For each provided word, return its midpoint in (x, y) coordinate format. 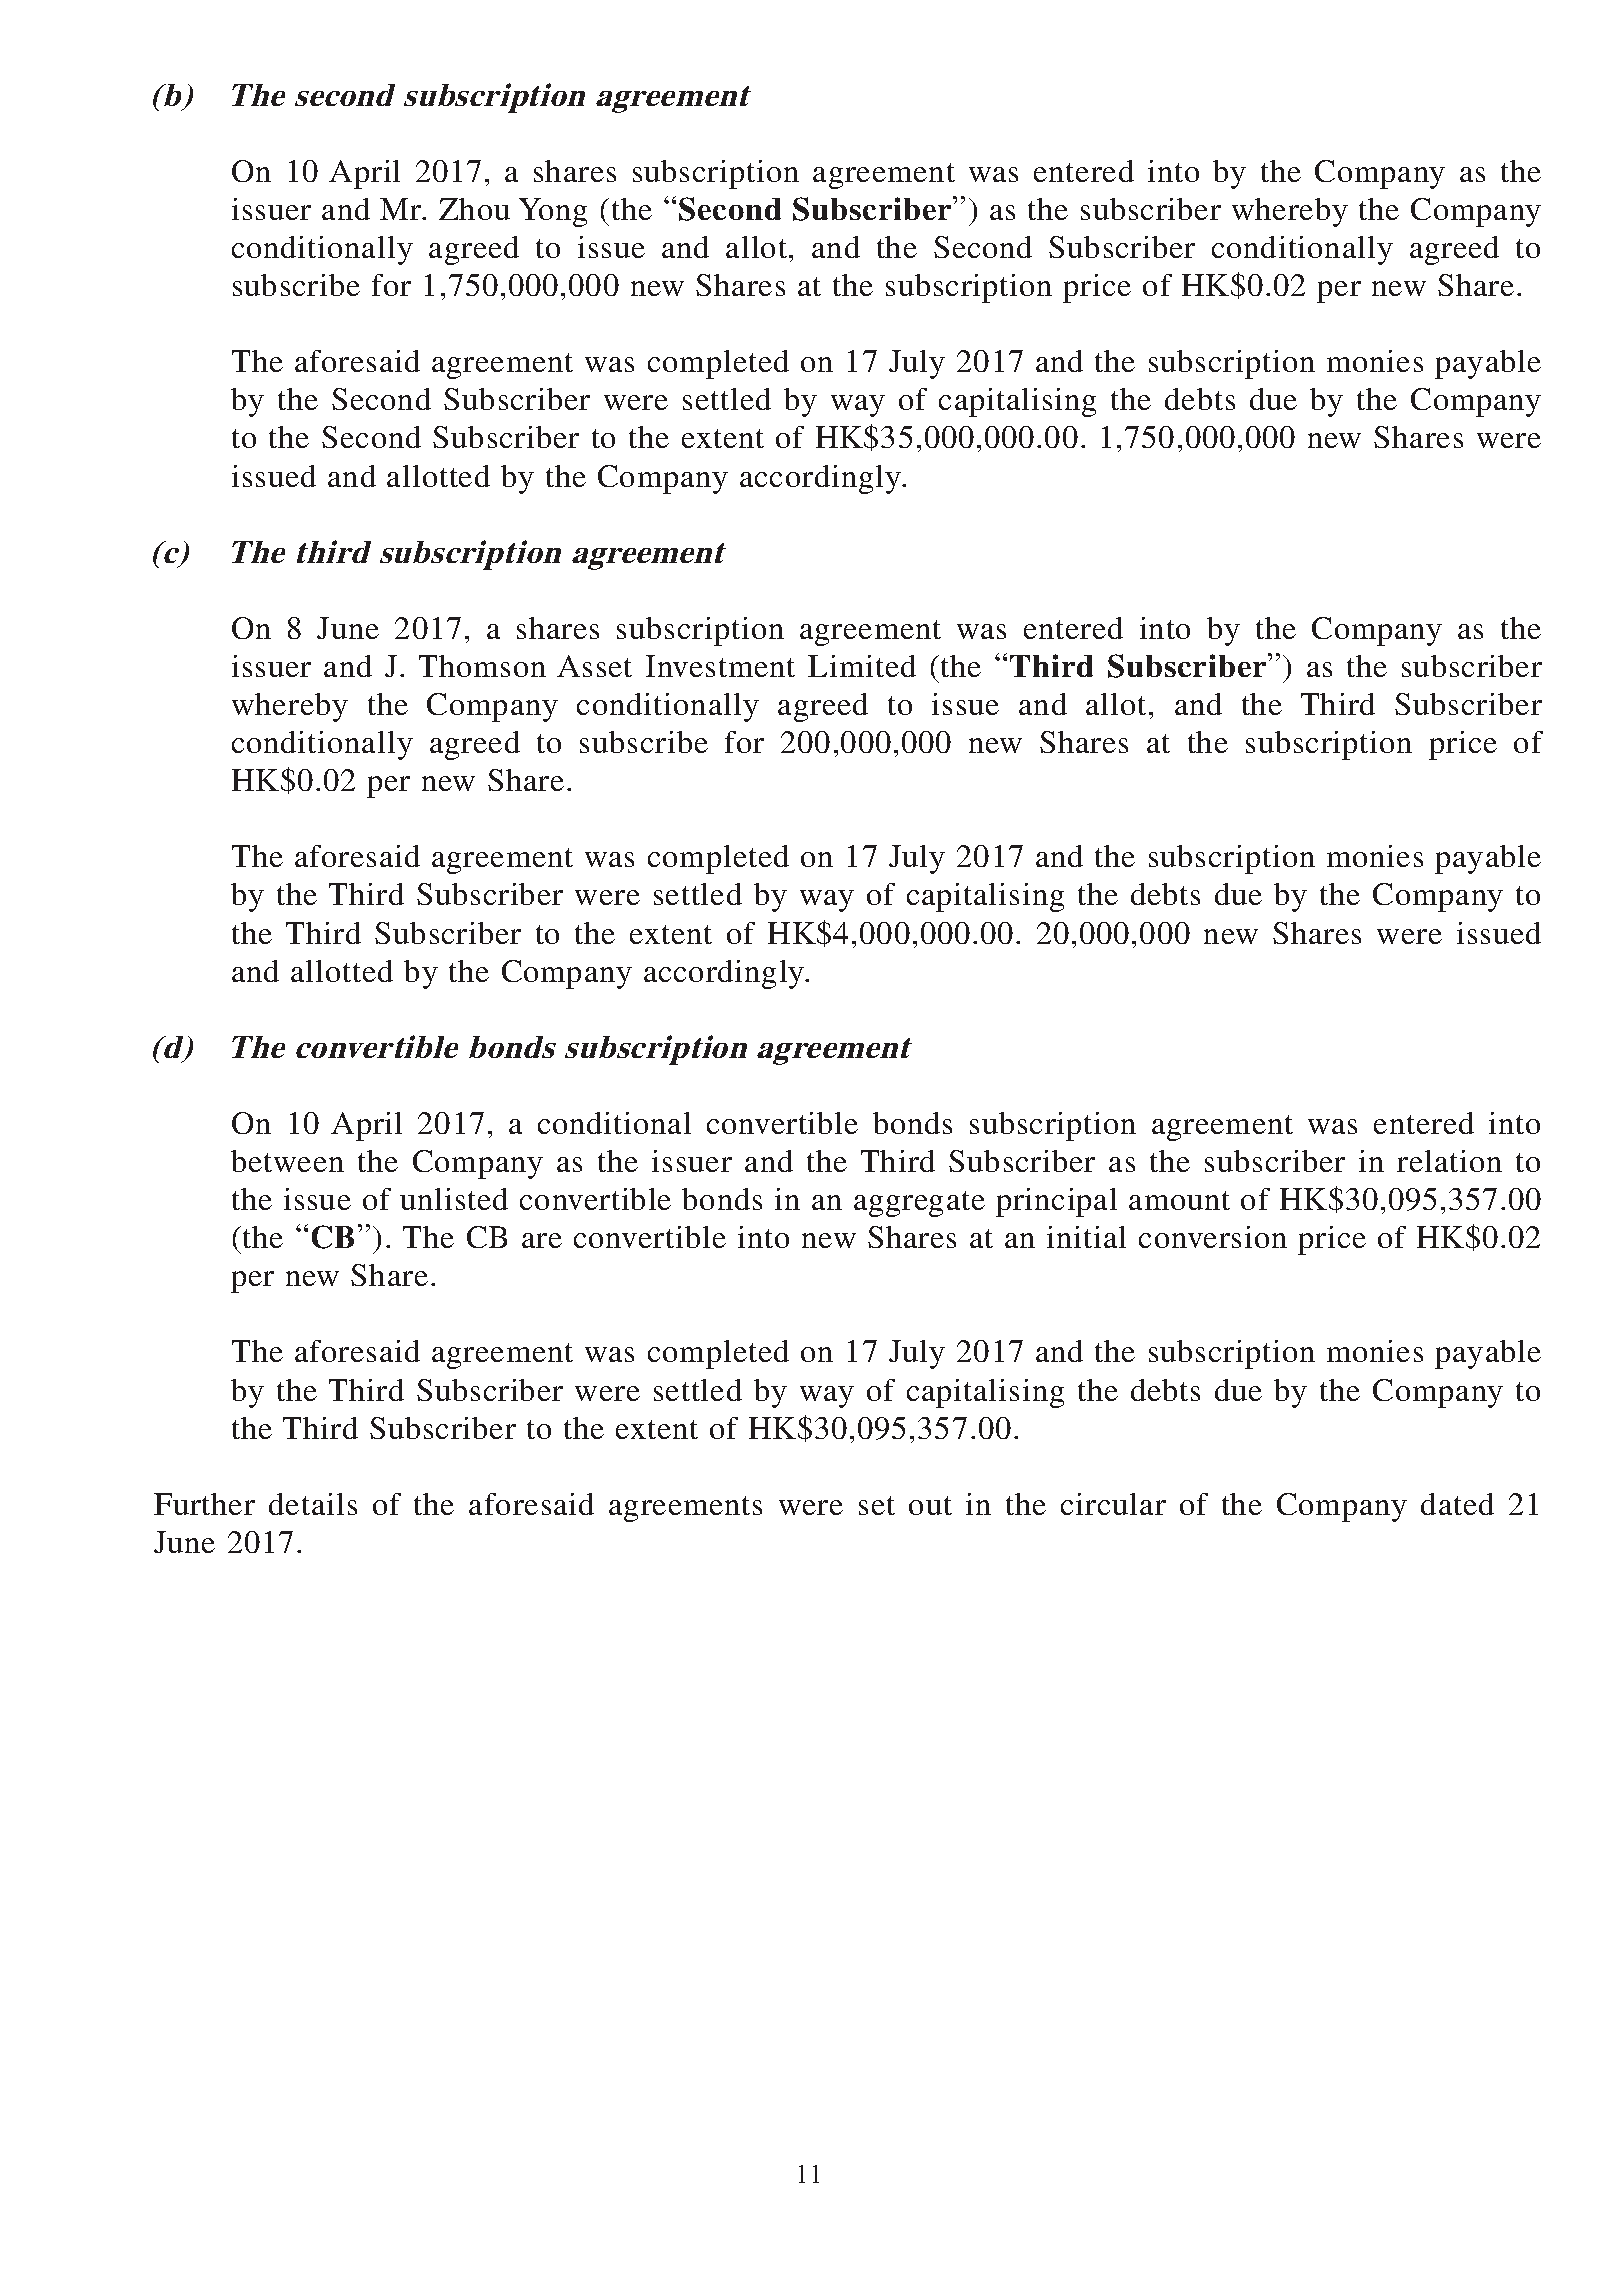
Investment (720, 666)
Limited (862, 666)
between (287, 1161)
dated (1457, 1504)
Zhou (474, 209)
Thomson (482, 666)
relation (1449, 1161)
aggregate (919, 1204)
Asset (594, 666)
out (930, 1505)
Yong (553, 212)
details (313, 1504)
